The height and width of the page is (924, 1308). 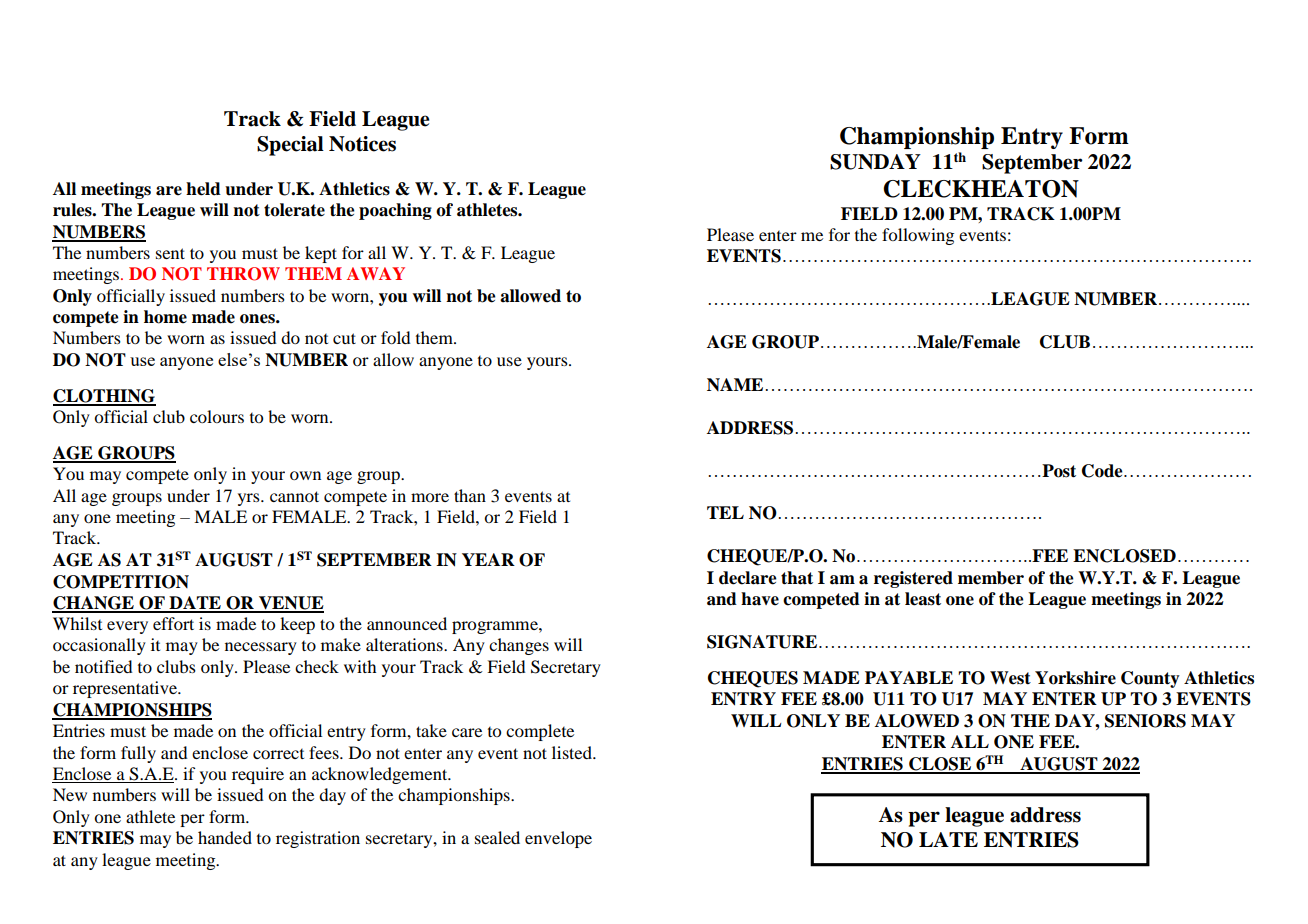 What do you see at coordinates (948, 839) in the page?
I see `LATE` at bounding box center [948, 839].
